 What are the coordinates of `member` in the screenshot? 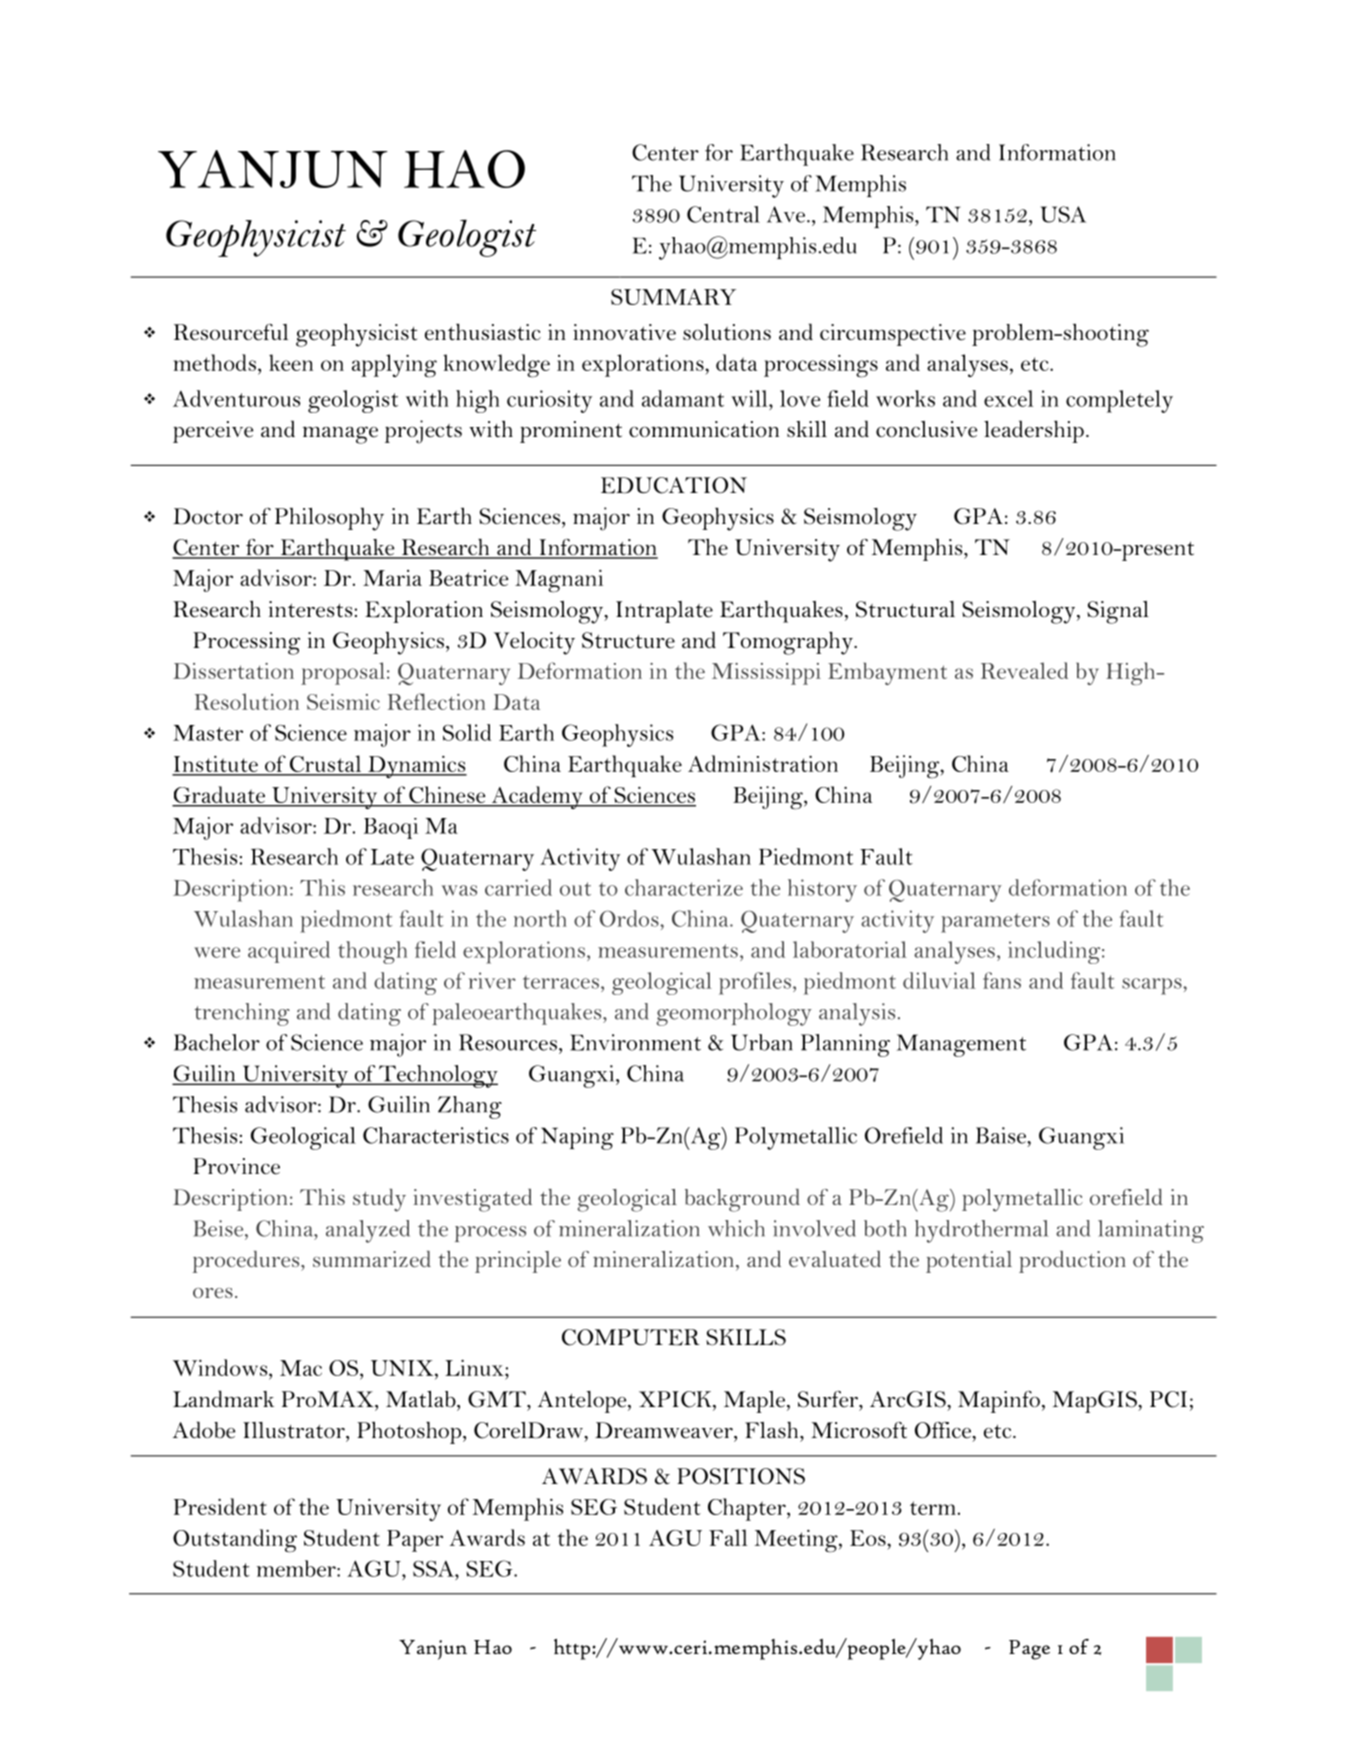 It's located at (297, 1568).
